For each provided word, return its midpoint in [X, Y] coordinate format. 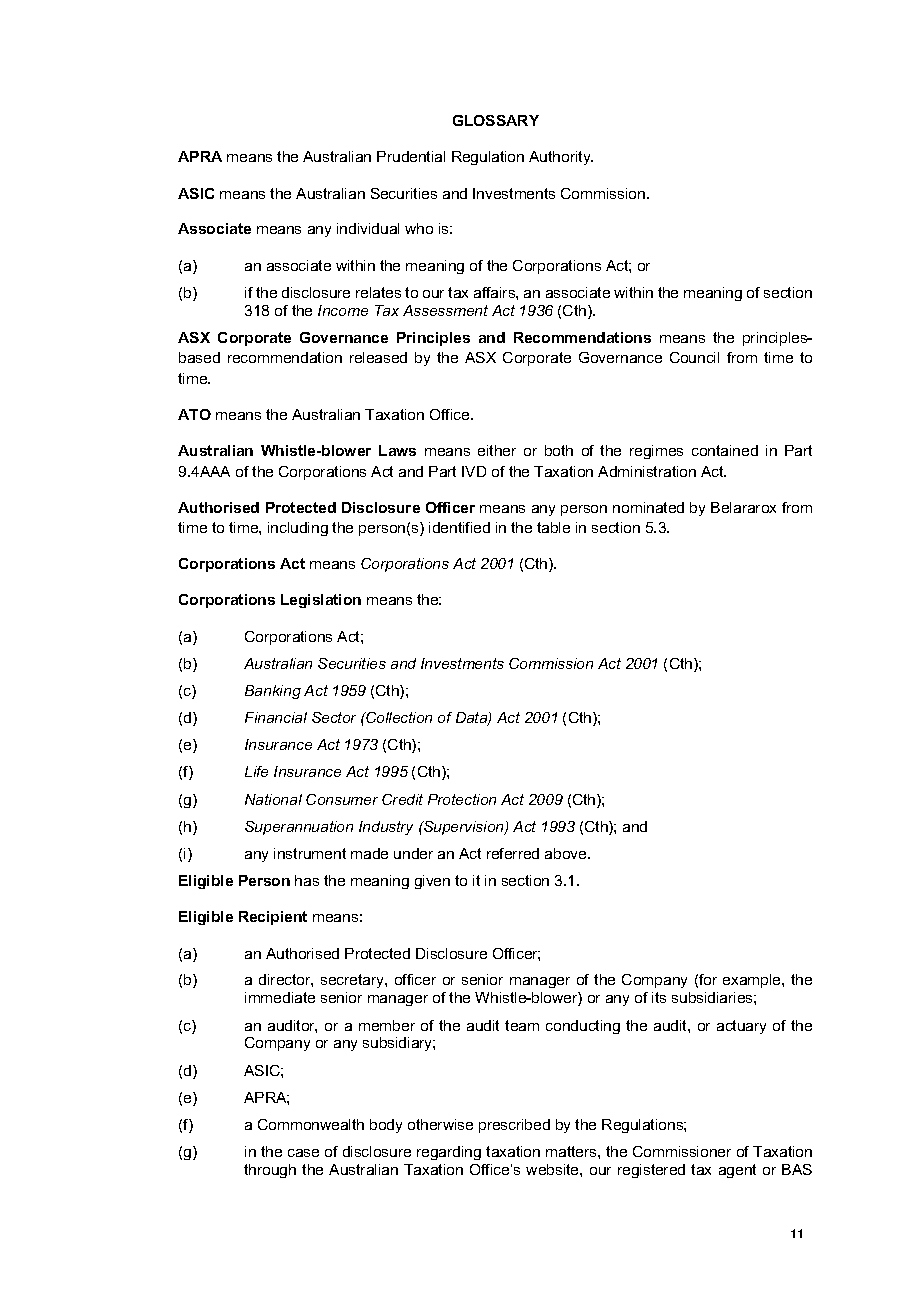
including [298, 529]
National [273, 799]
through [270, 1171]
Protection [462, 799]
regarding [449, 1153]
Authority [561, 158]
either [497, 450]
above [567, 853]
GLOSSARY [496, 120]
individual [368, 228]
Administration [647, 471]
